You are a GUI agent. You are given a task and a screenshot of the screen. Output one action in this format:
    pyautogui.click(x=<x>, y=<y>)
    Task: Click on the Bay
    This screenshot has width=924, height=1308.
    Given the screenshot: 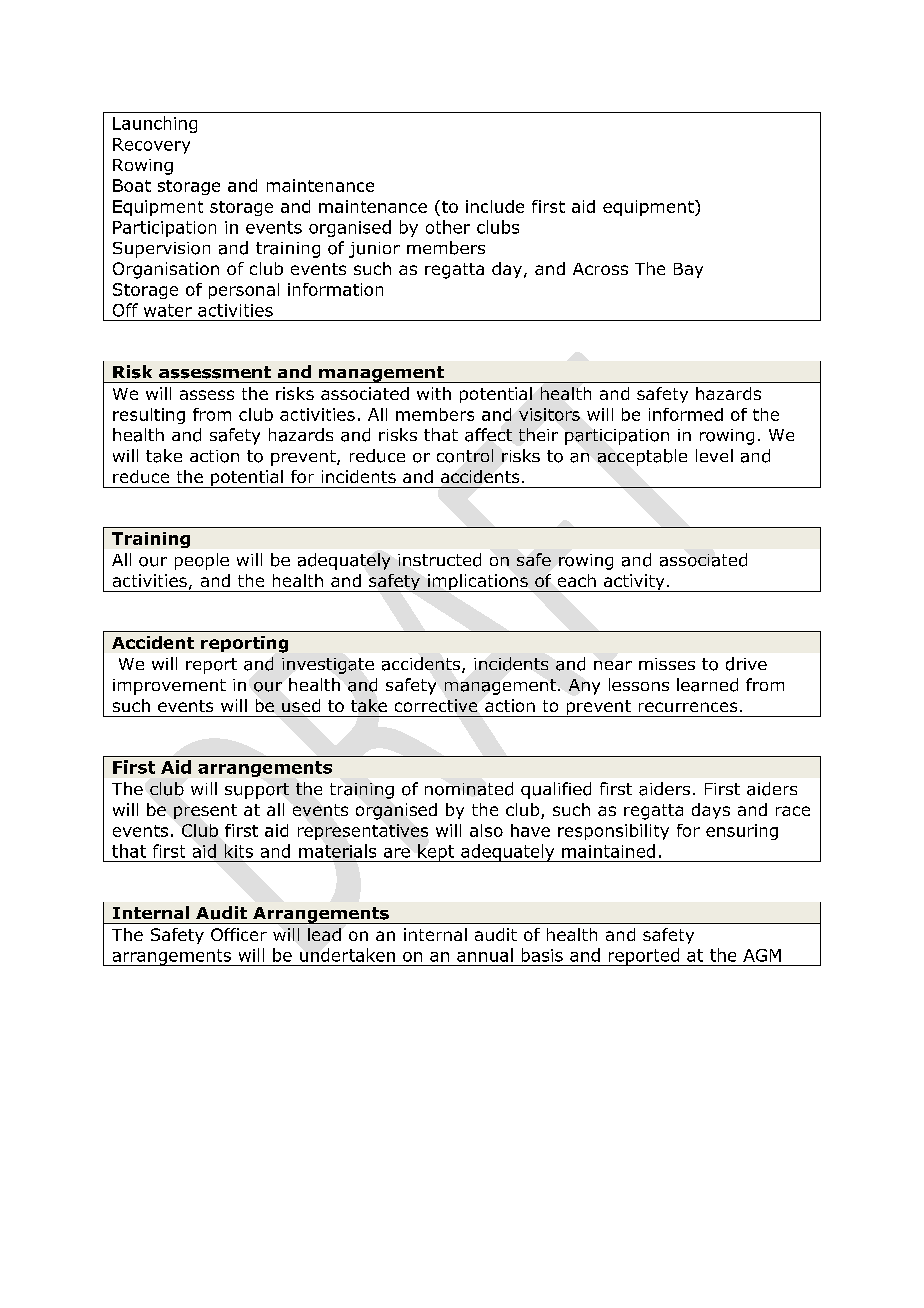 What is the action you would take?
    pyautogui.click(x=688, y=270)
